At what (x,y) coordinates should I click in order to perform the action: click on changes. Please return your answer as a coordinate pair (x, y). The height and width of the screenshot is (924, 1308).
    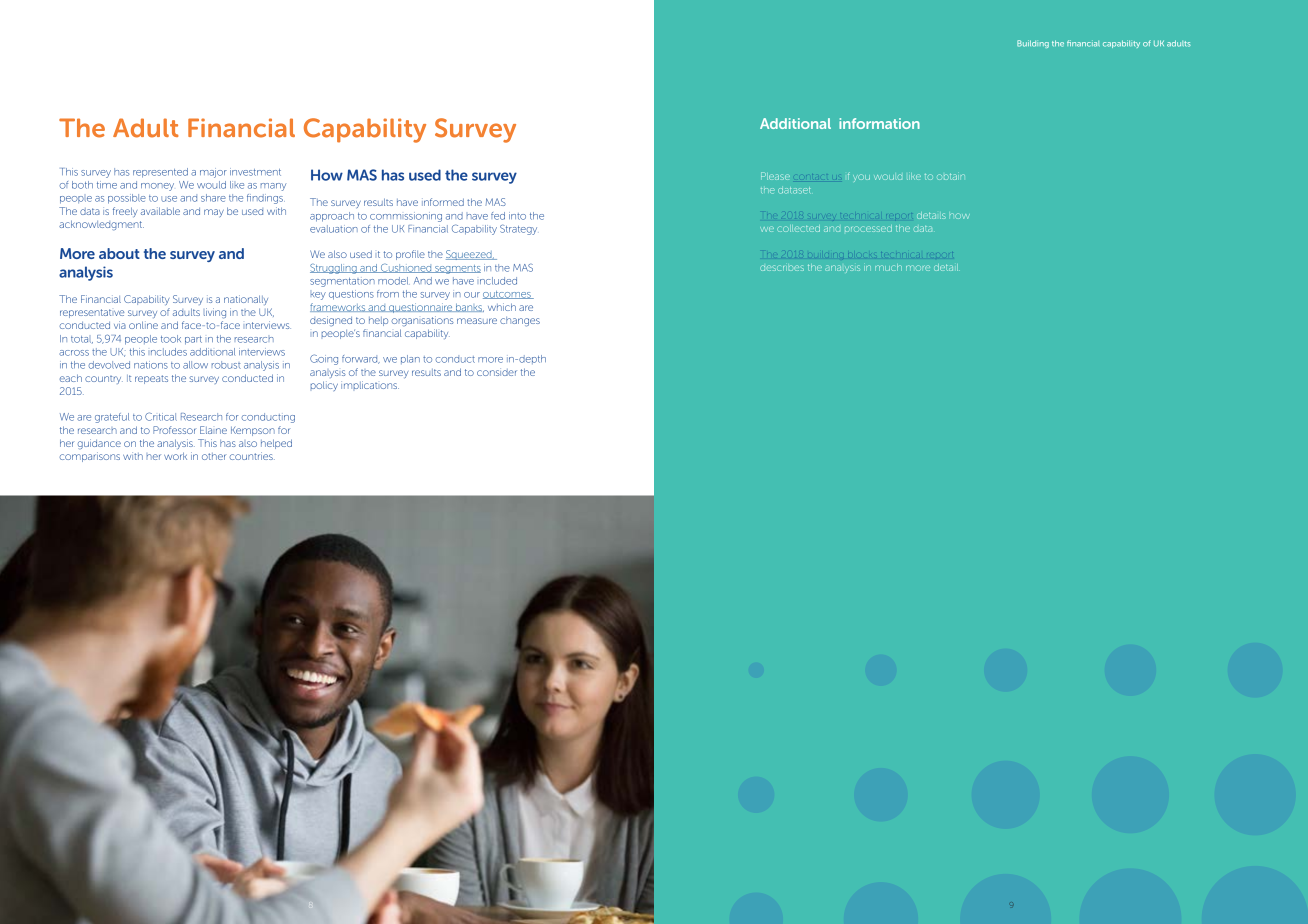
    Looking at the image, I should click on (520, 322).
